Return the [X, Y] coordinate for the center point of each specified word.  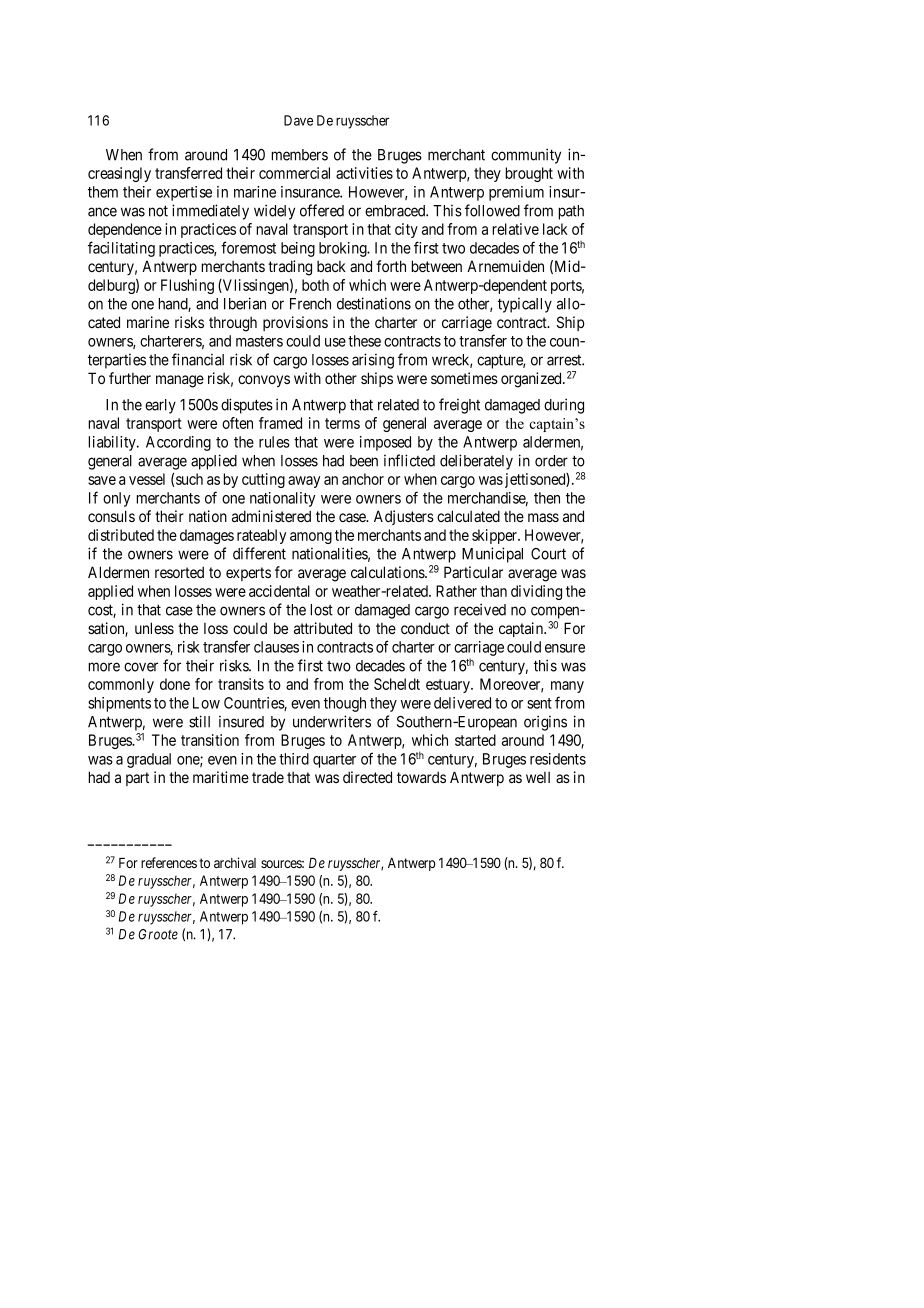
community [526, 156]
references [169, 862]
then [547, 498]
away [304, 482]
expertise [184, 193]
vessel [147, 479]
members [299, 155]
